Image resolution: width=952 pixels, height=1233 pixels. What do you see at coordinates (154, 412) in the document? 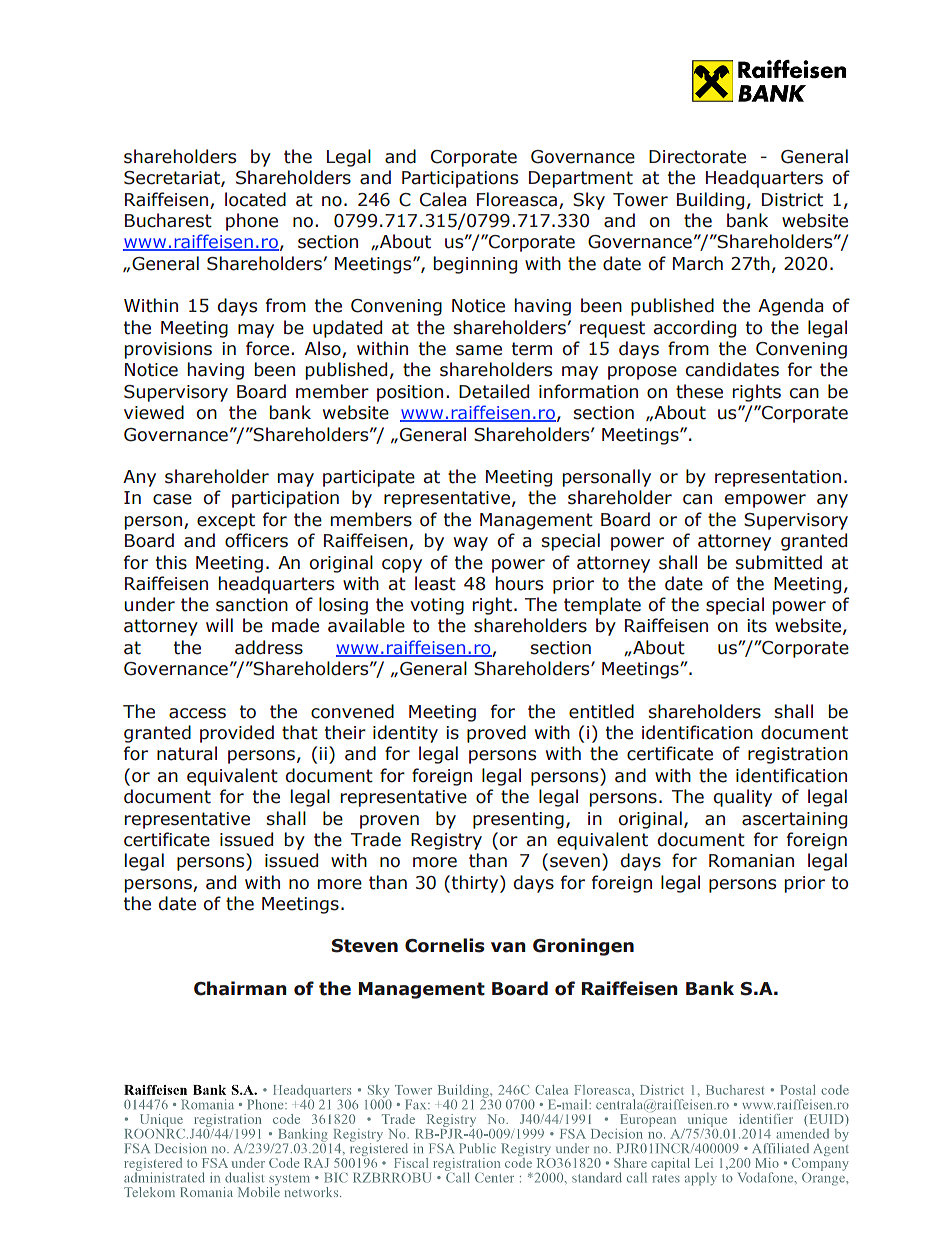
I see `viewed` at bounding box center [154, 412].
